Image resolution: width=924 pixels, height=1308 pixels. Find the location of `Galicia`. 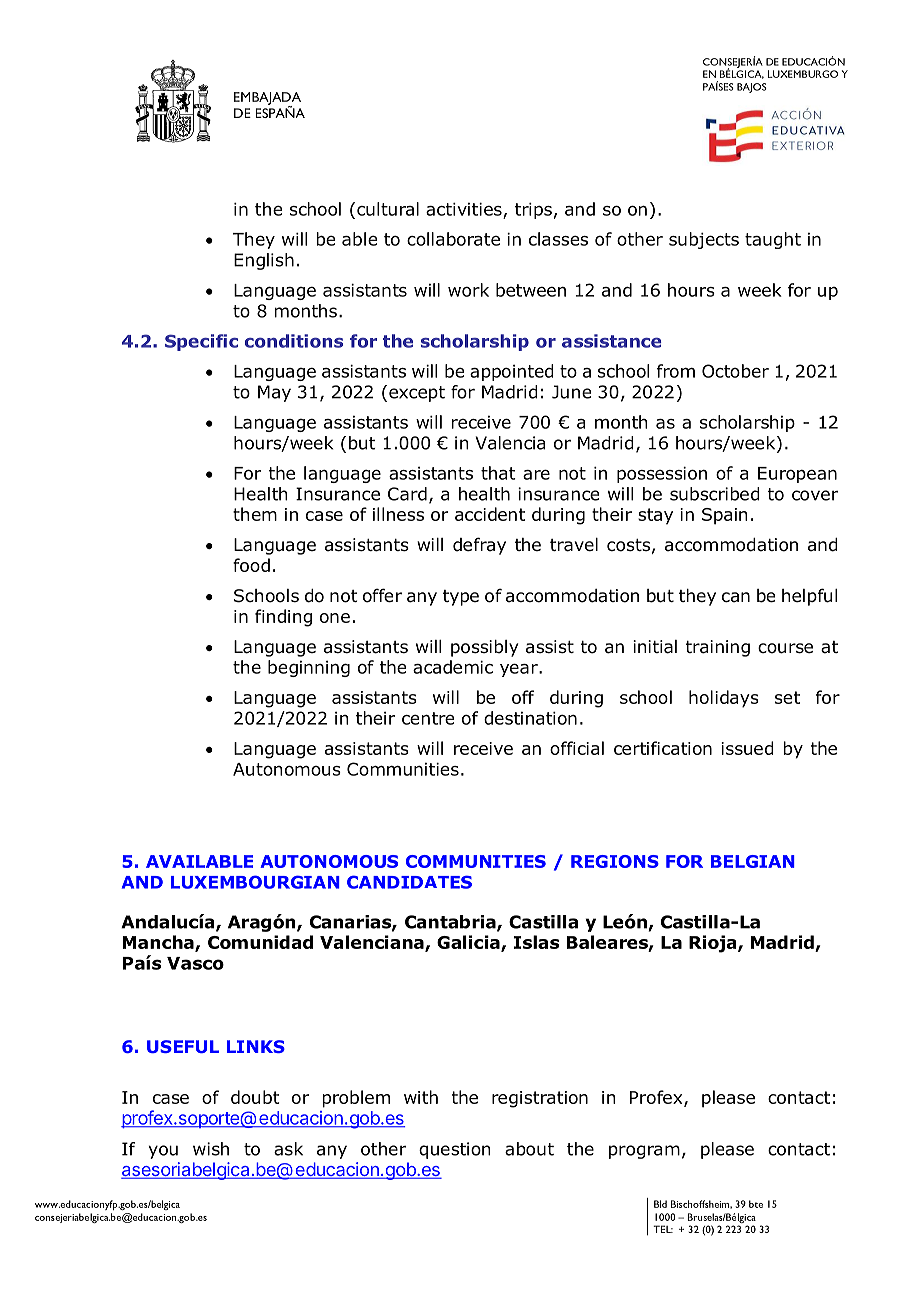

Galicia is located at coordinates (469, 943).
